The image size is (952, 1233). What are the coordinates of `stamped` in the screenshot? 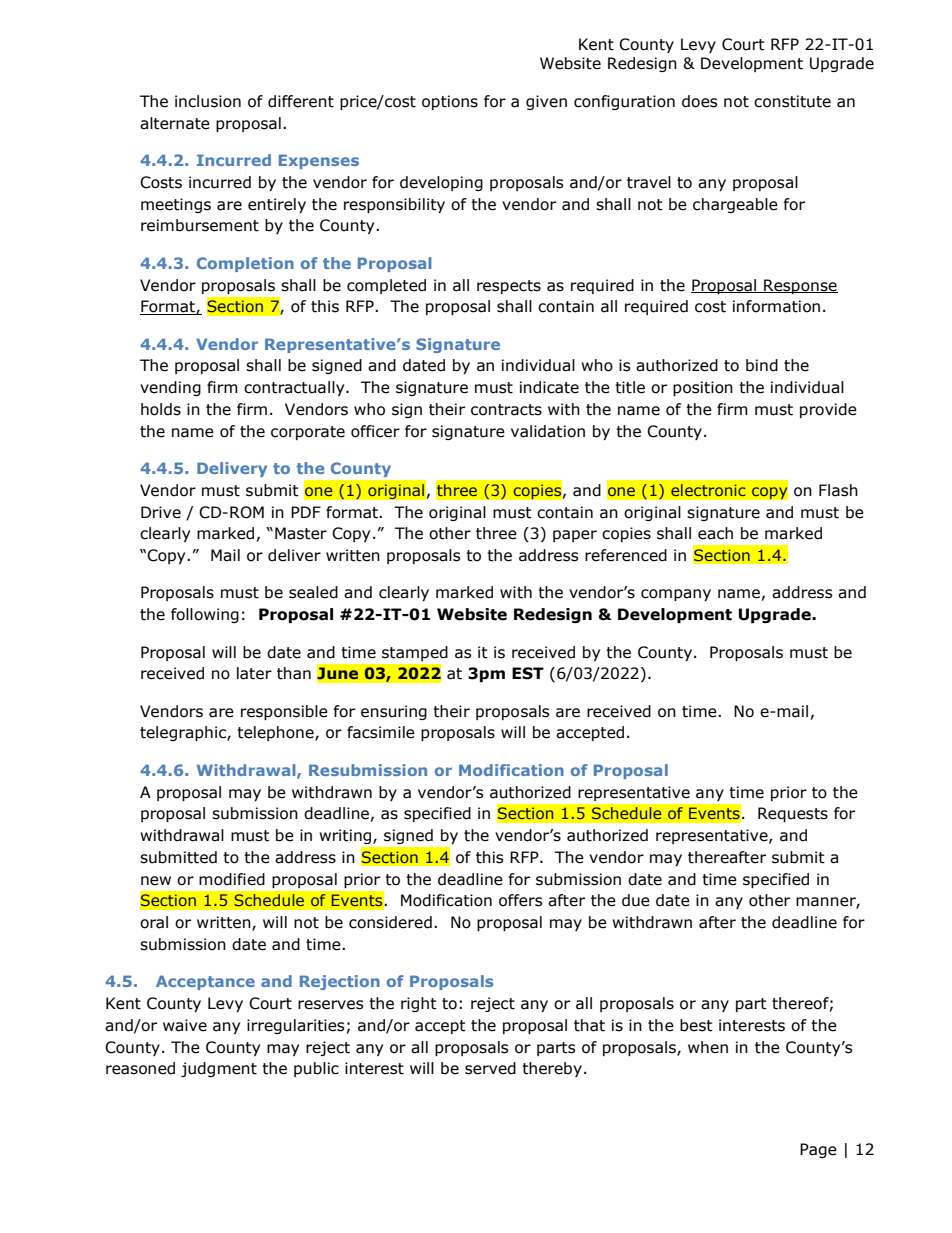 It's located at (415, 653).
